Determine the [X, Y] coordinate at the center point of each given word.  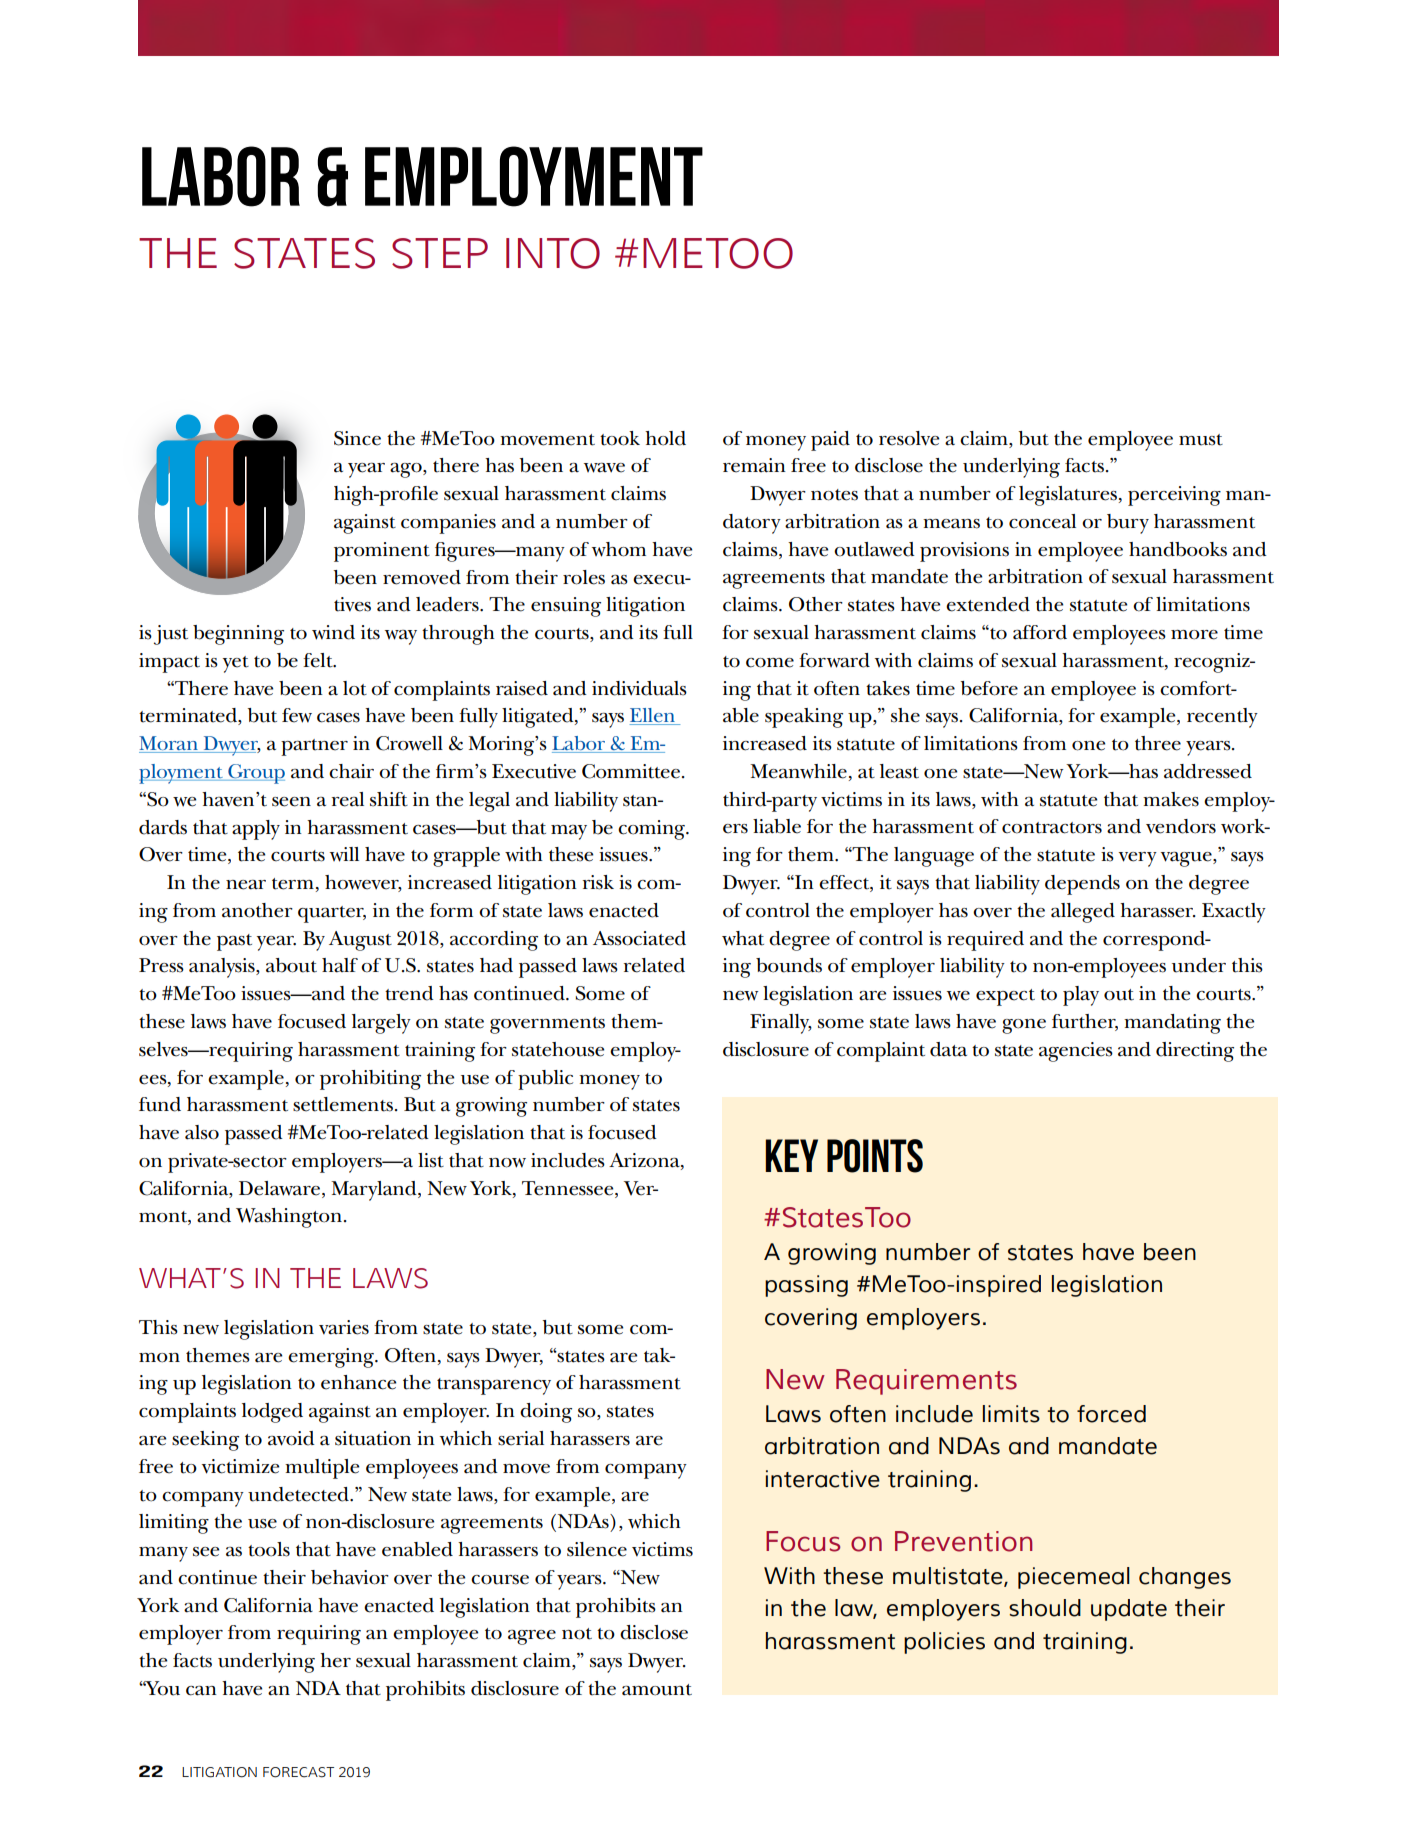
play [1081, 996]
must [1201, 440]
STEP [440, 253]
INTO [553, 253]
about [291, 965]
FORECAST [298, 1772]
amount [657, 1690]
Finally [781, 1024]
